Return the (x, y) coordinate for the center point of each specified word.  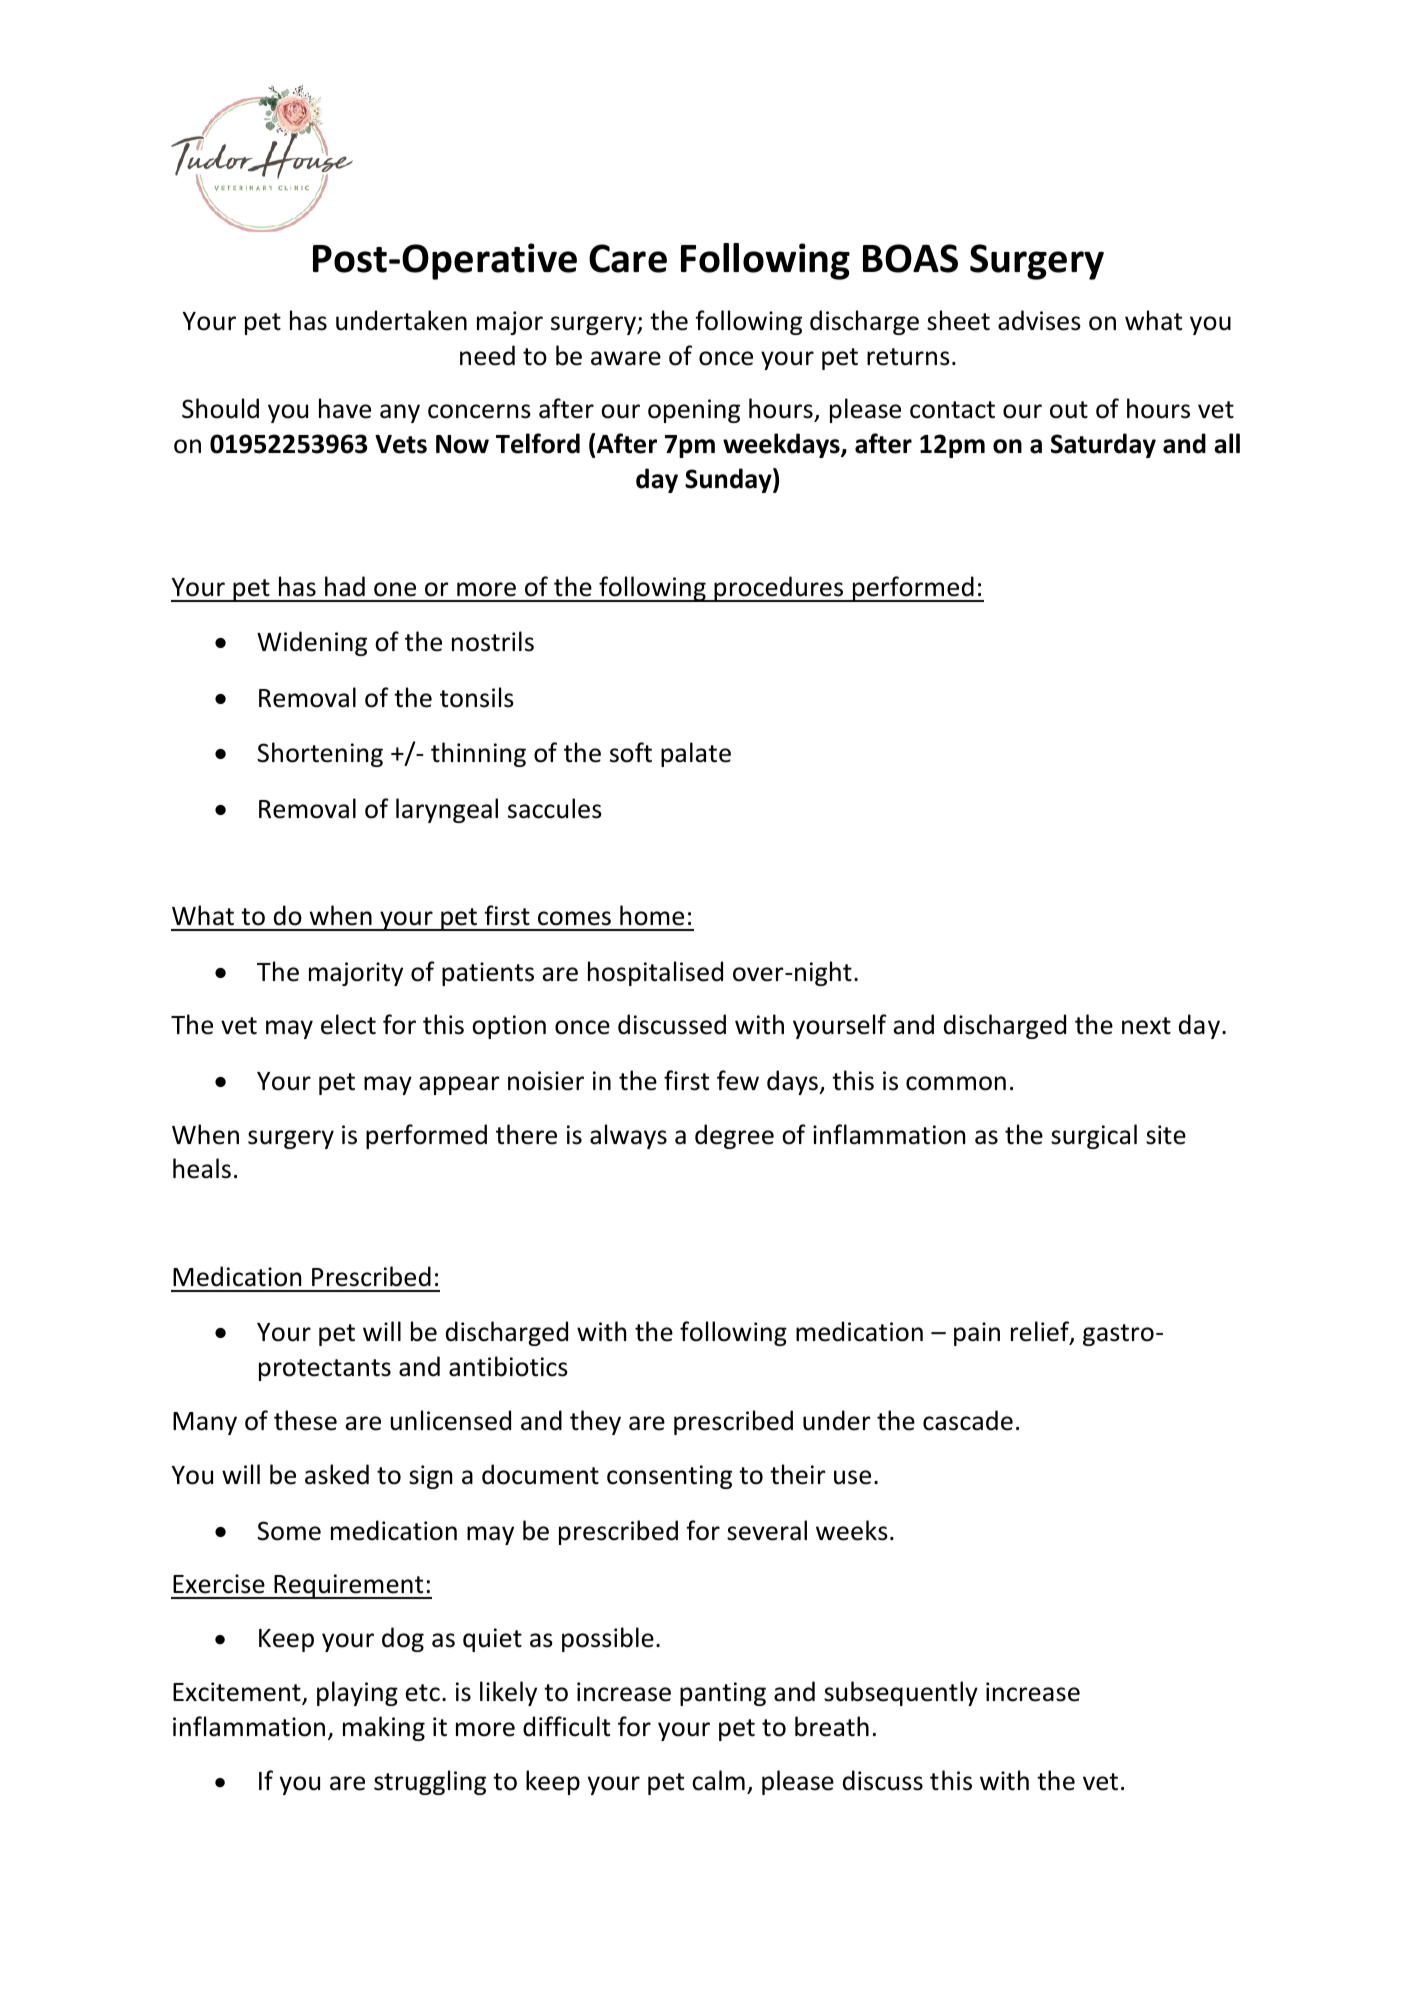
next (1146, 1026)
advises (1039, 320)
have (345, 408)
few (738, 1080)
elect (348, 1024)
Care (628, 258)
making (384, 1728)
